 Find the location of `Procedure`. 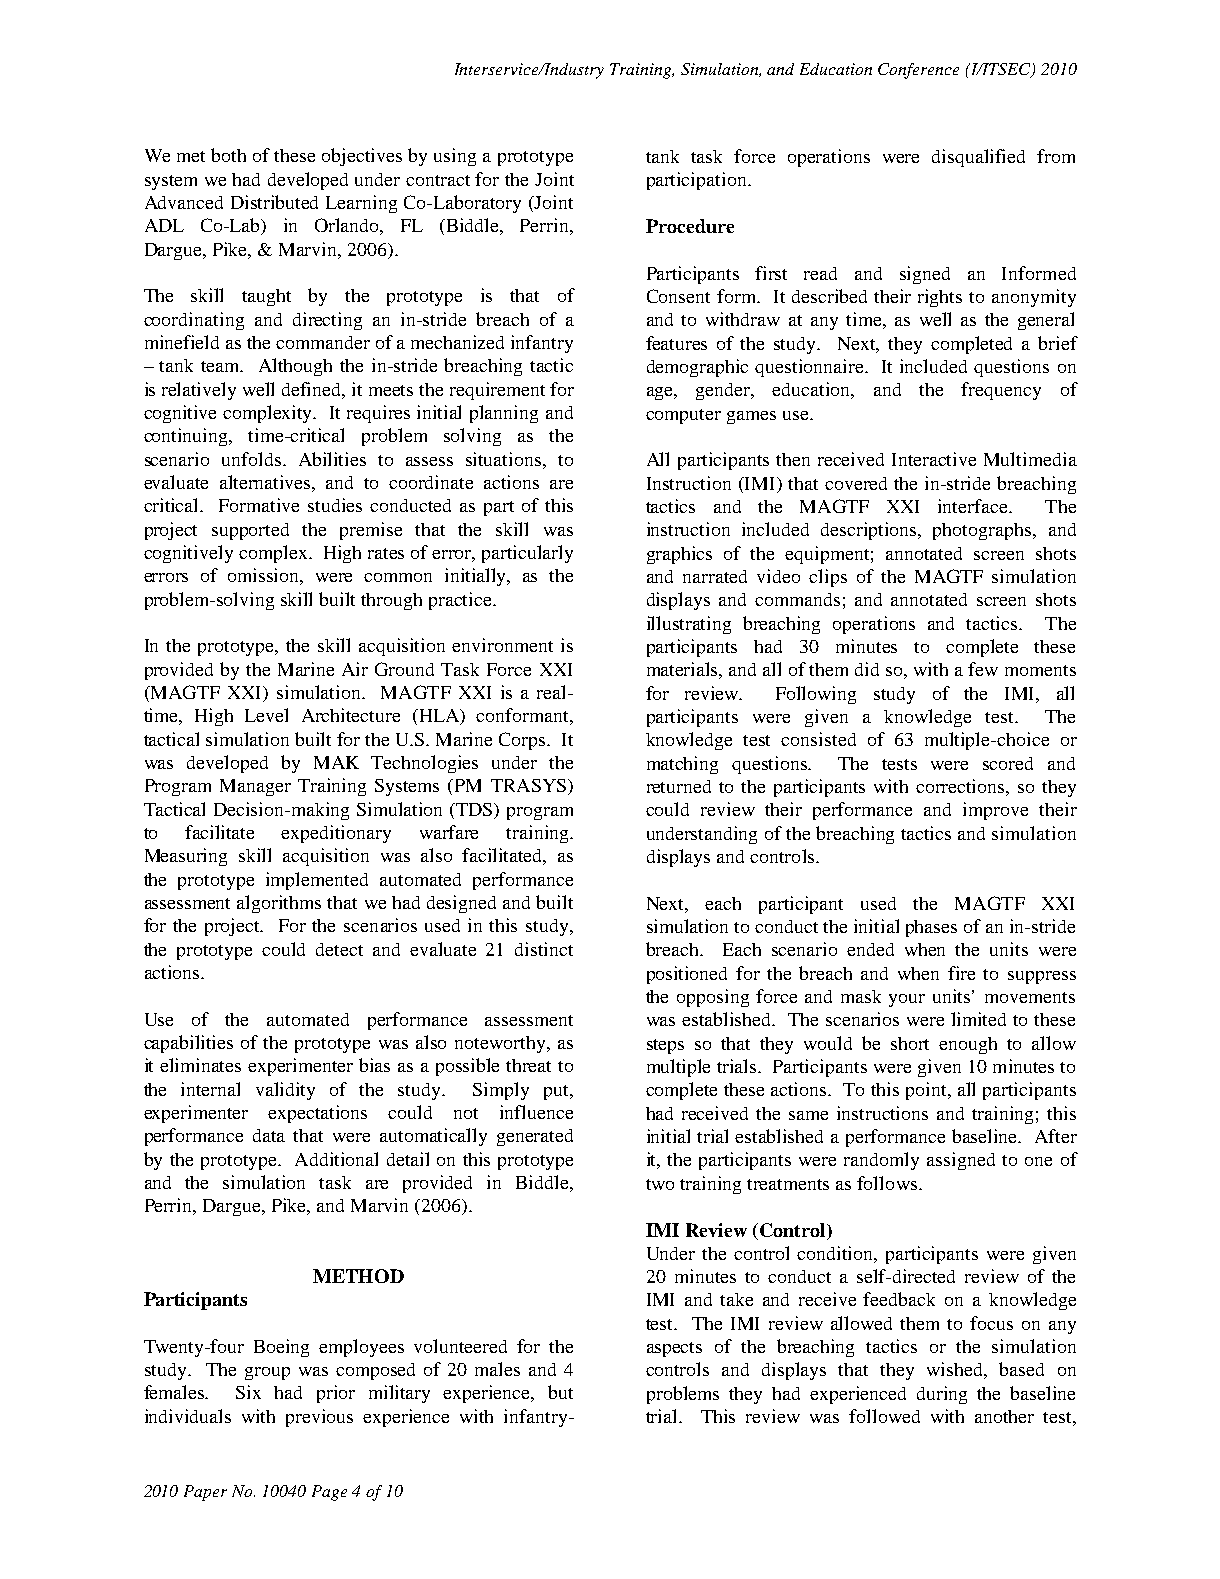

Procedure is located at coordinates (690, 226).
